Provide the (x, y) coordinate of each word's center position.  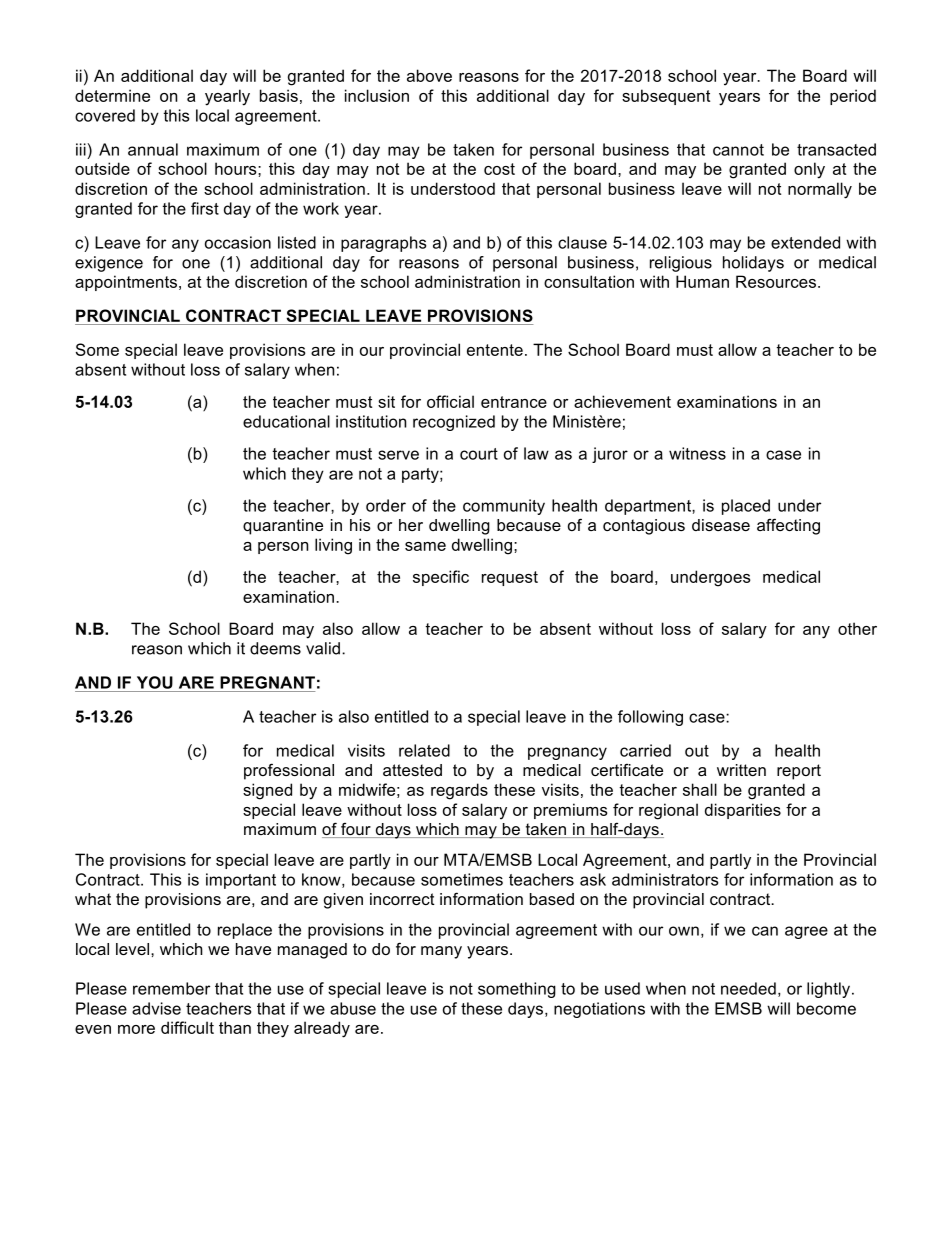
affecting (788, 526)
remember (171, 988)
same (425, 546)
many (441, 952)
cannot (738, 150)
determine (112, 95)
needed (748, 988)
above (429, 75)
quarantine (283, 527)
